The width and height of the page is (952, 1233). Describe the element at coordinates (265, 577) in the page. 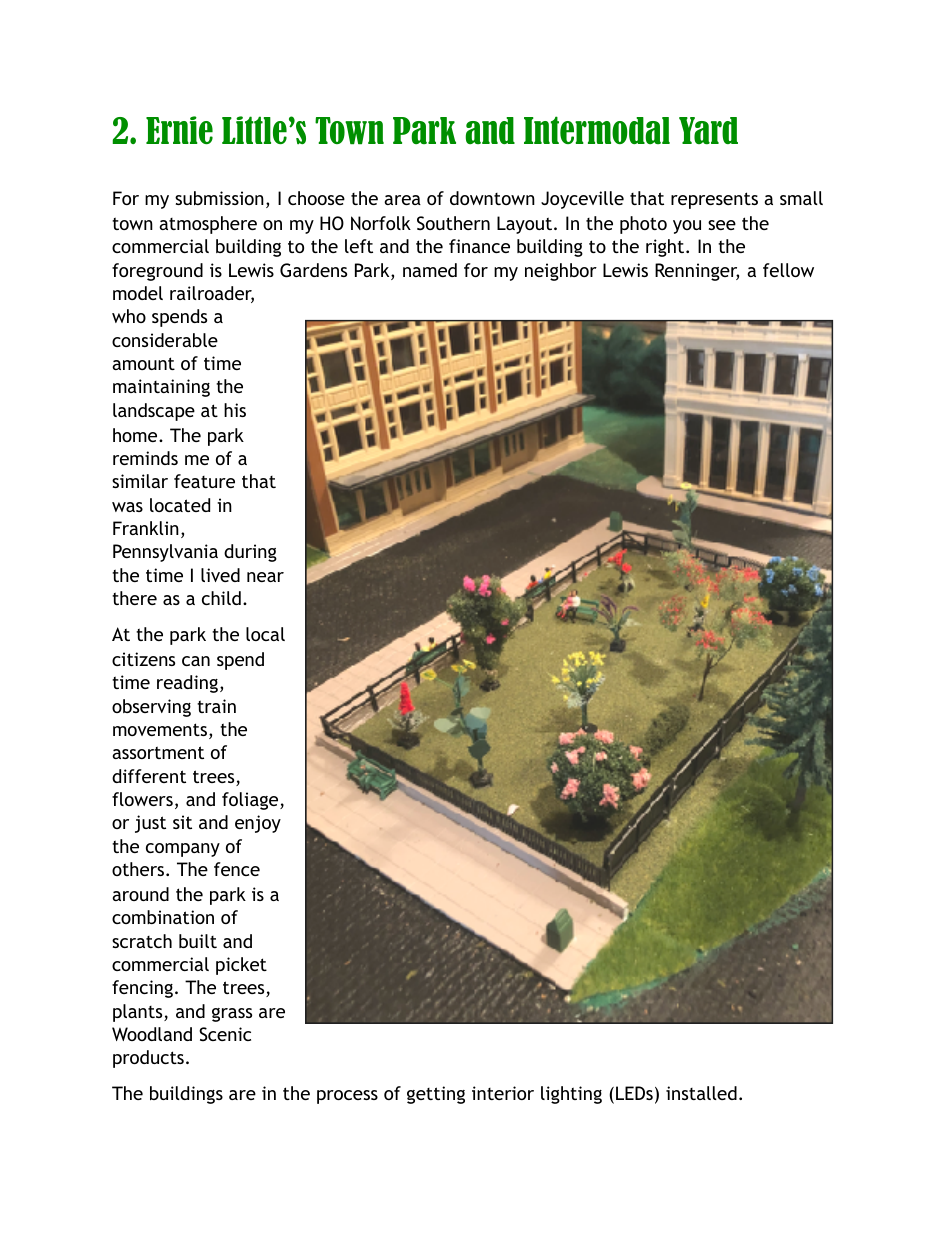

I see `near` at that location.
